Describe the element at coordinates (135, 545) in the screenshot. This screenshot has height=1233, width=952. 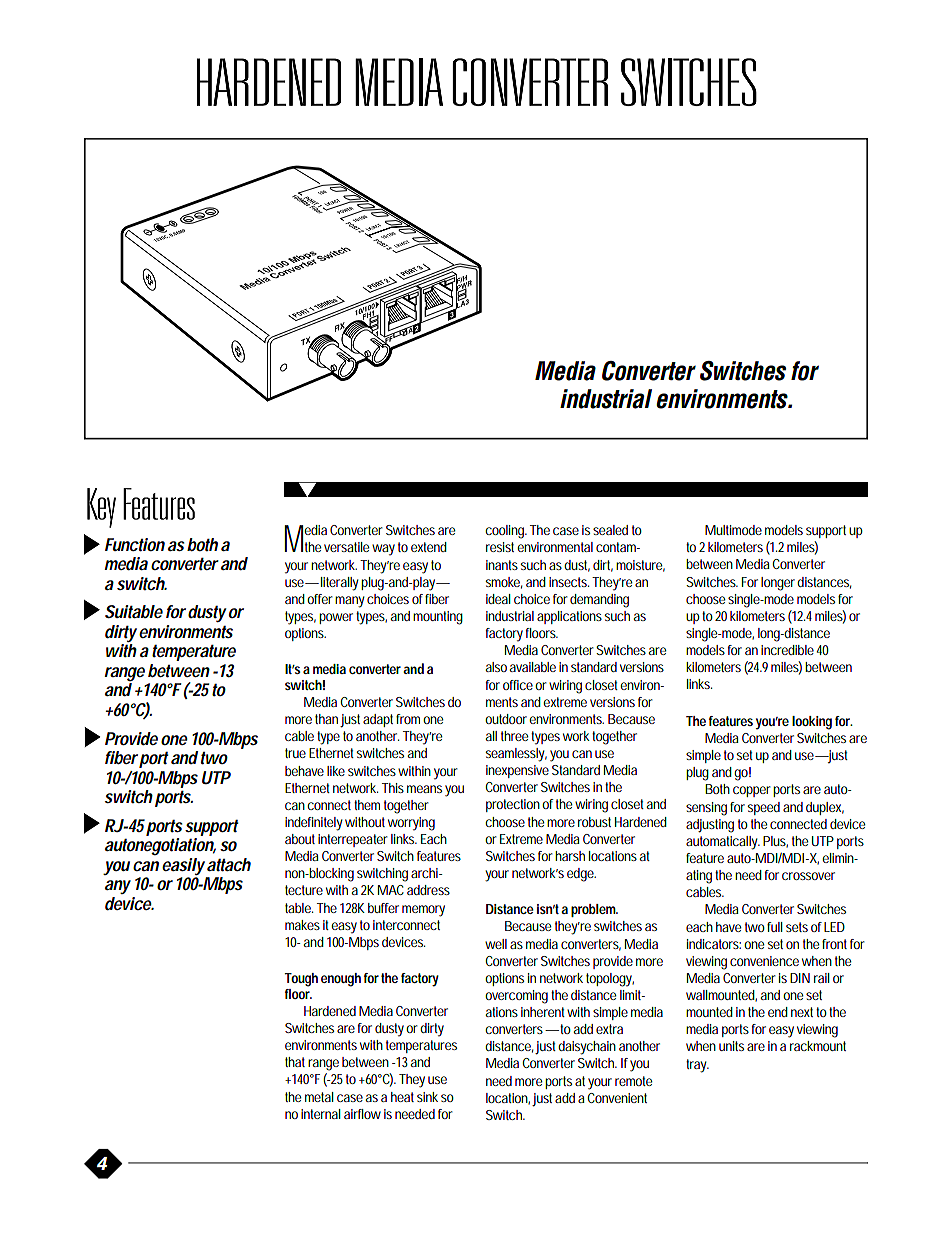
I see `Function` at that location.
